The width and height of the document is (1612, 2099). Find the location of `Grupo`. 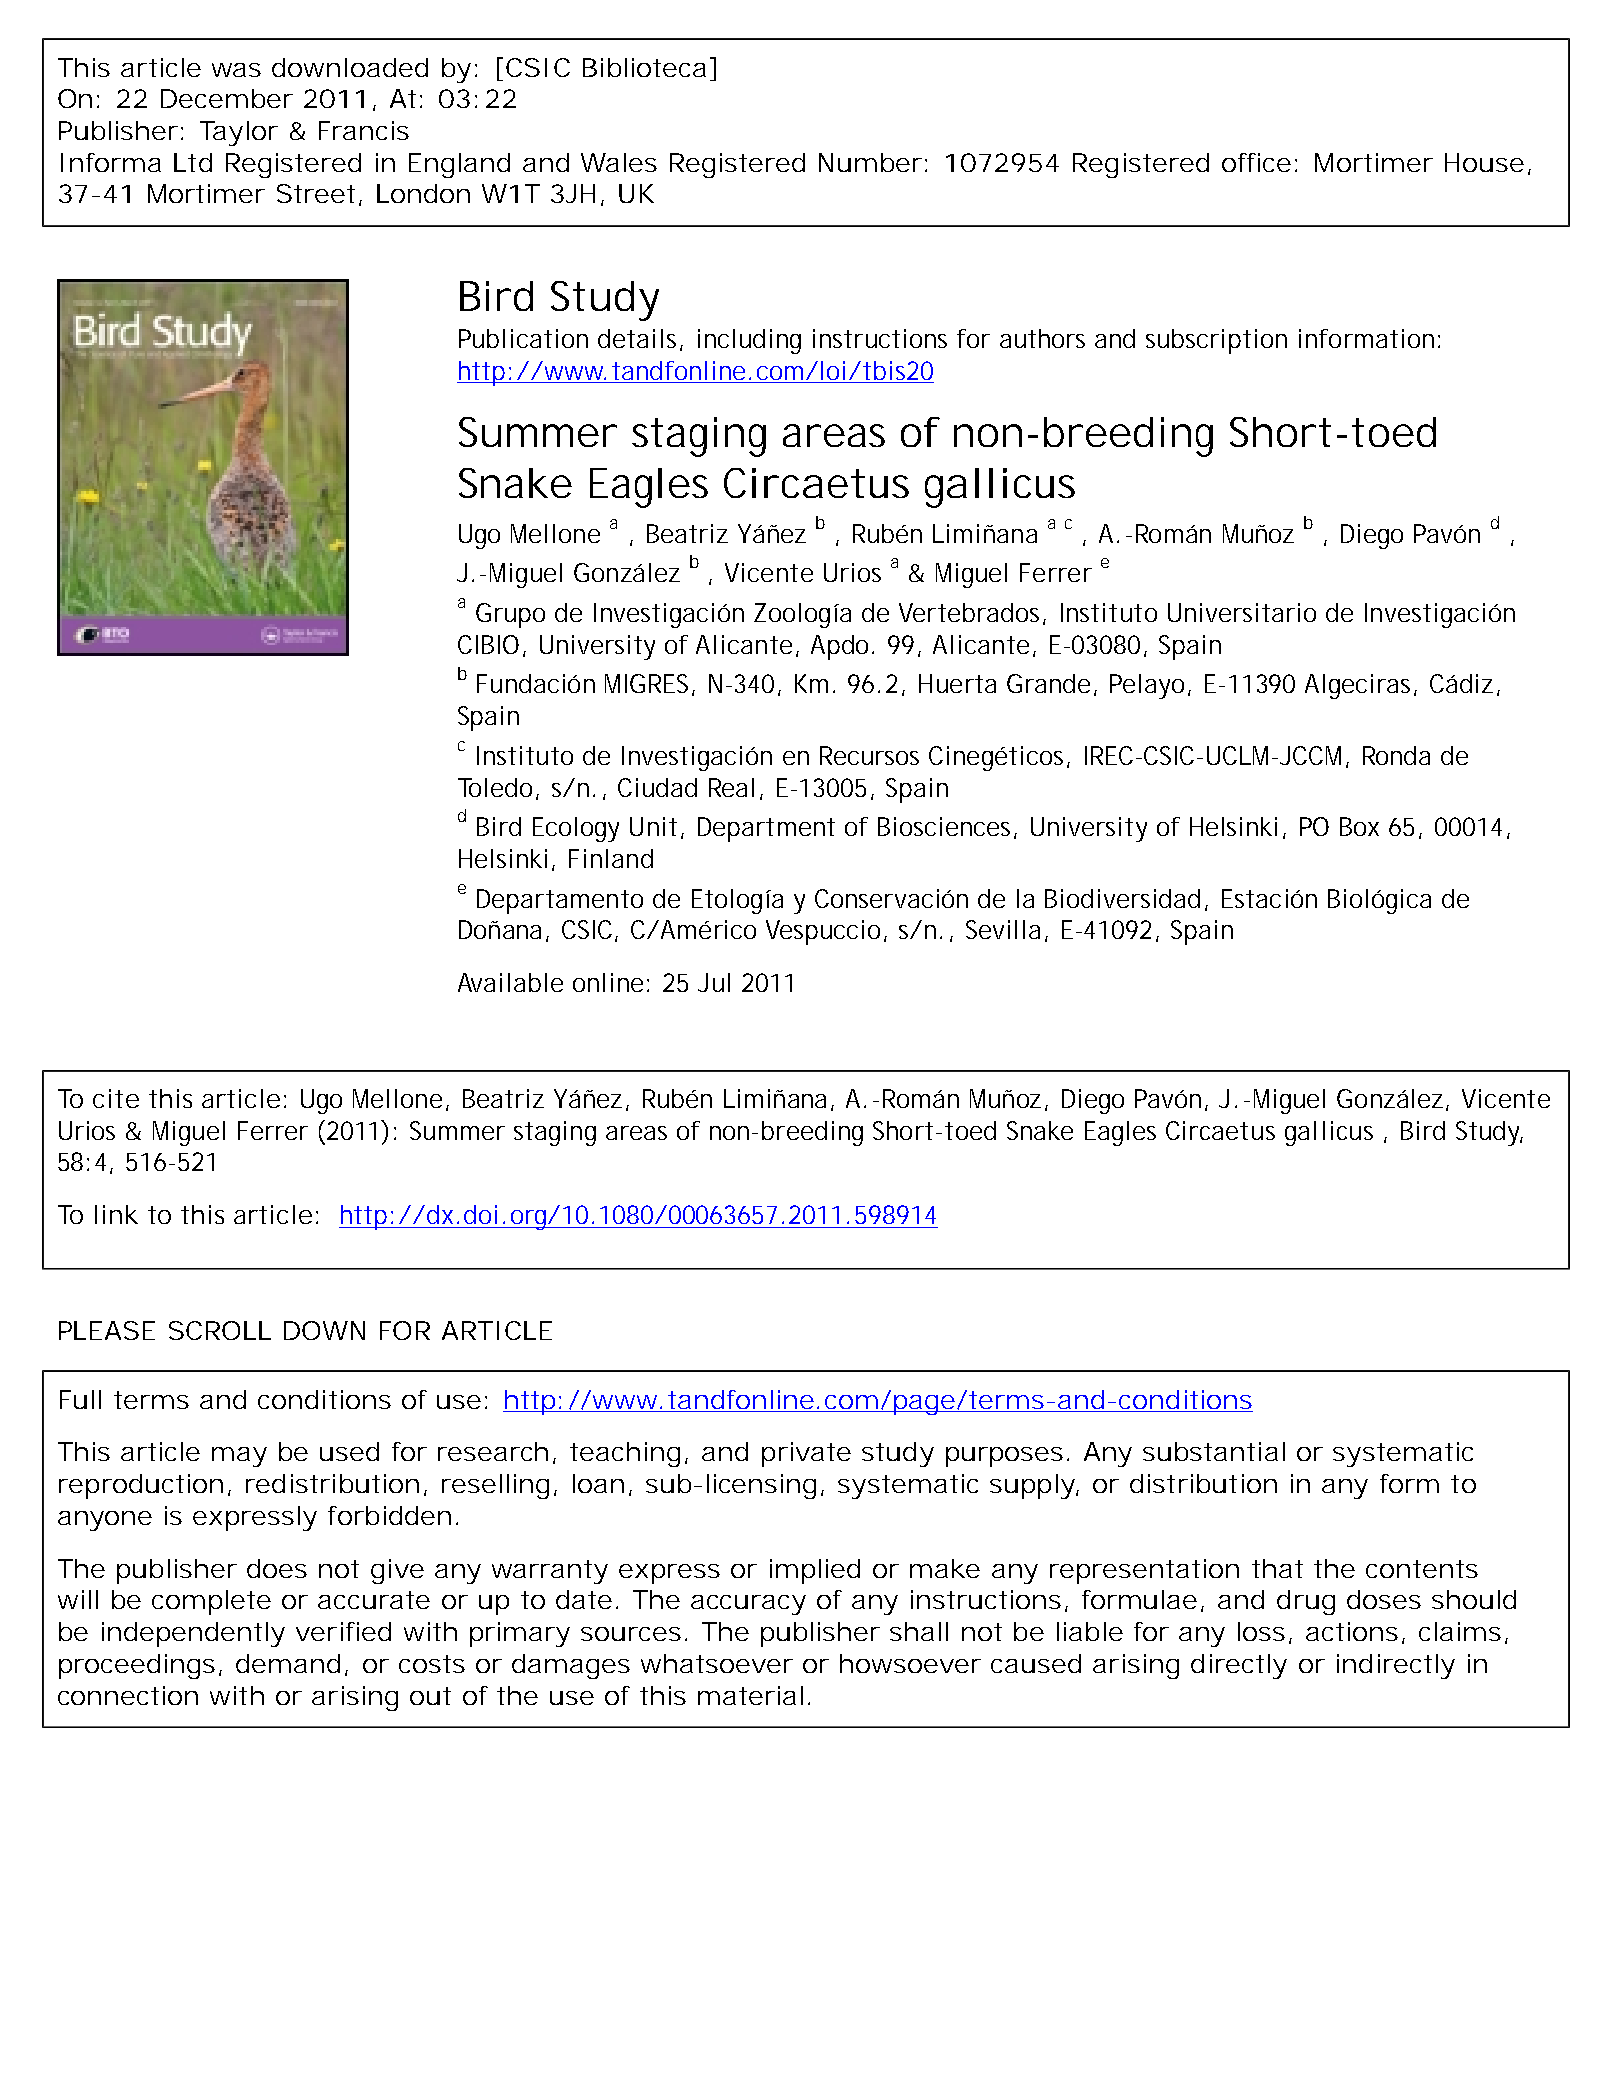

Grupo is located at coordinates (510, 615).
